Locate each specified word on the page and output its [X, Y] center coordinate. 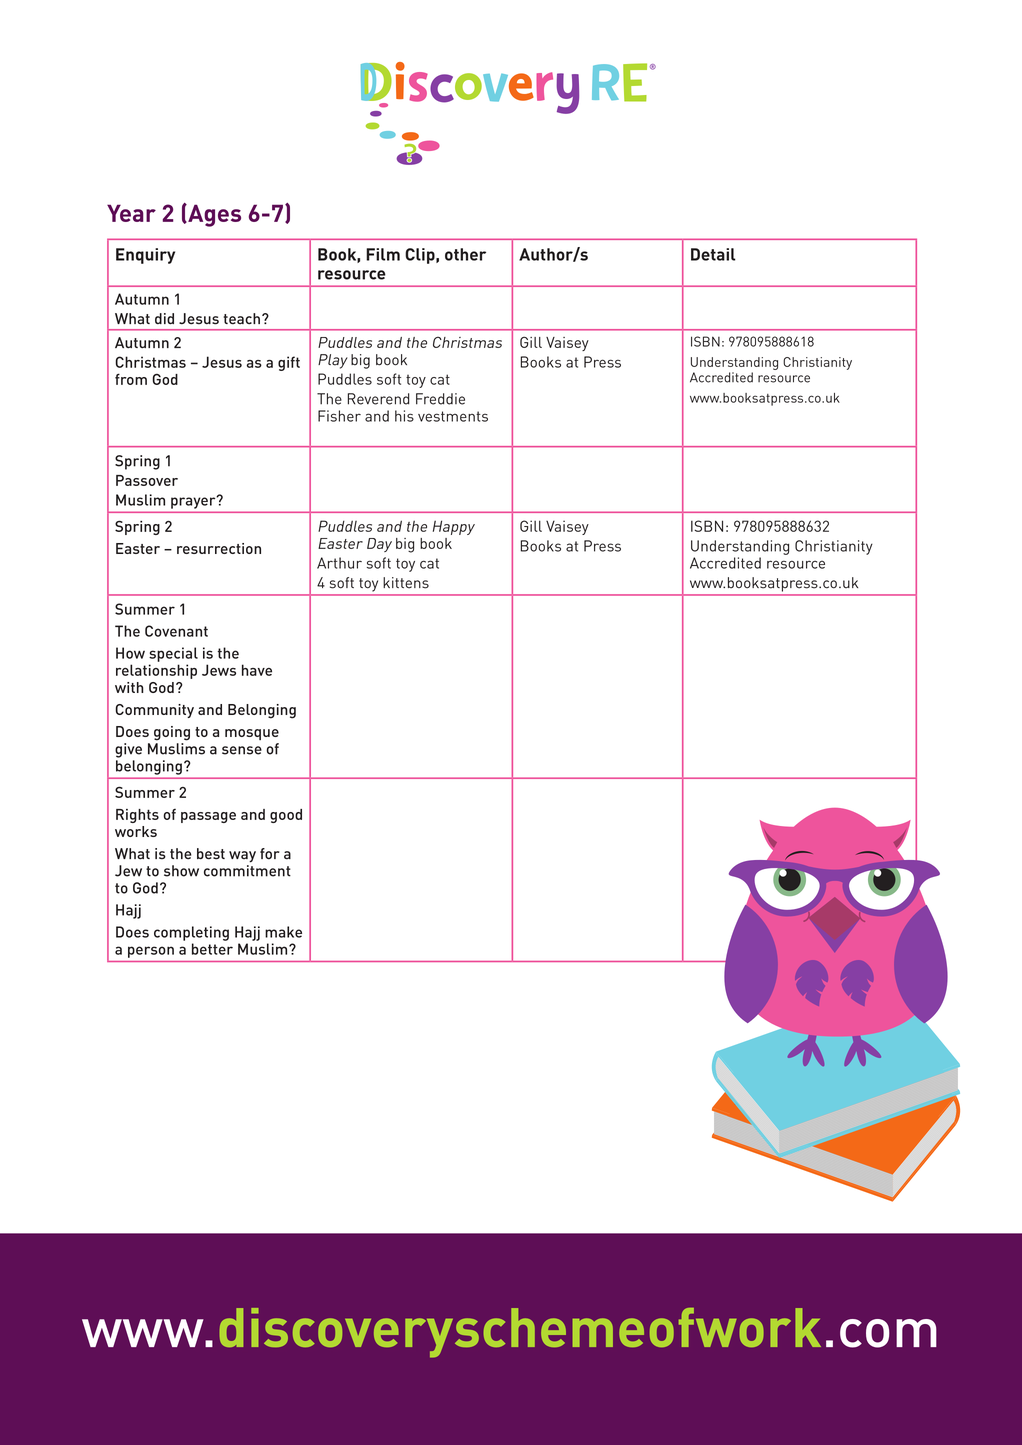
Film [383, 254]
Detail [713, 254]
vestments [453, 416]
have [257, 670]
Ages [213, 215]
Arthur [339, 563]
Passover [147, 480]
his [404, 416]
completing [191, 933]
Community [154, 711]
